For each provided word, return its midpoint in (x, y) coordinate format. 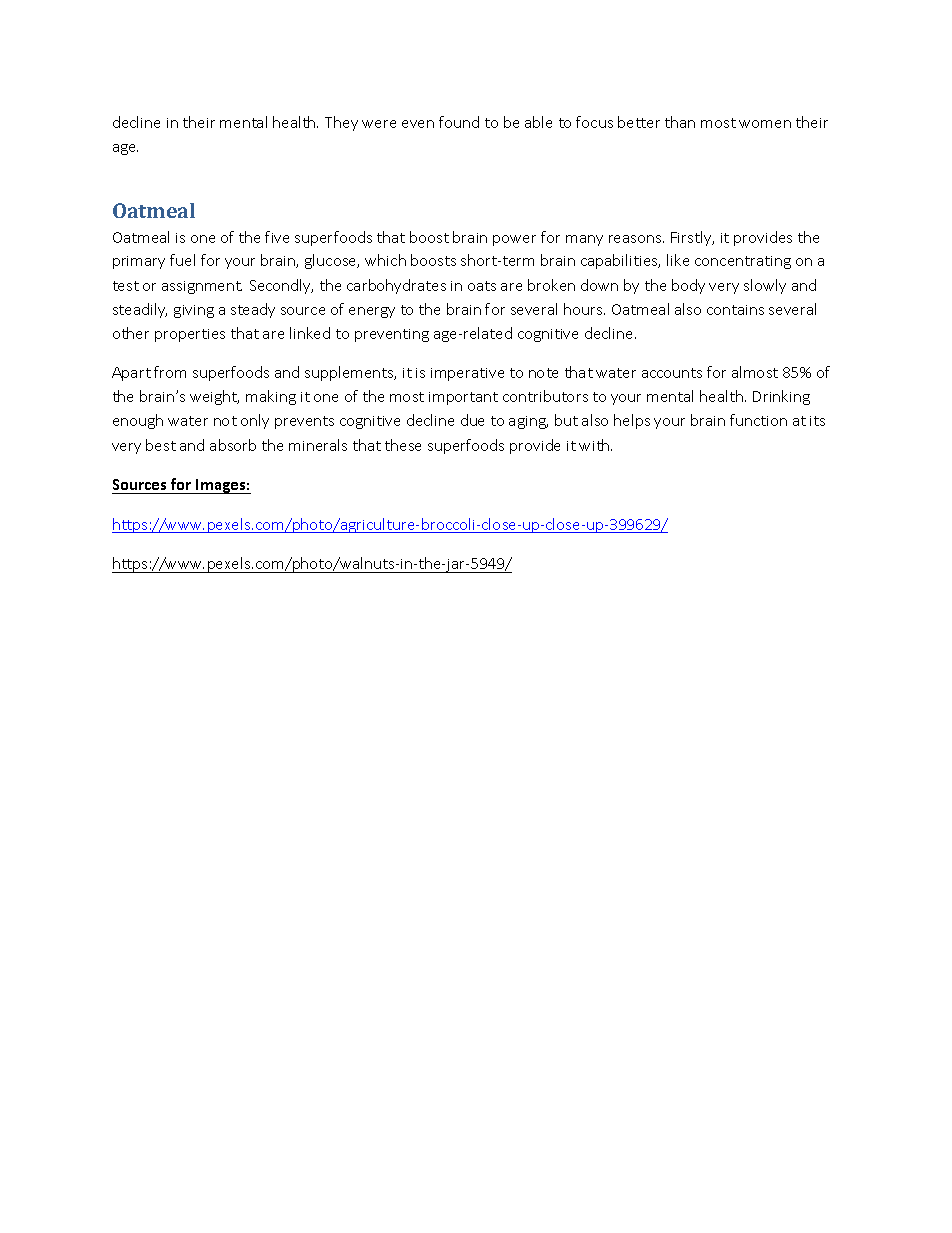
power (514, 240)
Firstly (692, 238)
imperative (467, 374)
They (341, 123)
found (459, 122)
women (765, 124)
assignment (202, 287)
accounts (672, 373)
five (277, 237)
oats (482, 286)
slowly (765, 286)
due (472, 420)
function (758, 420)
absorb (233, 445)
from (170, 372)
